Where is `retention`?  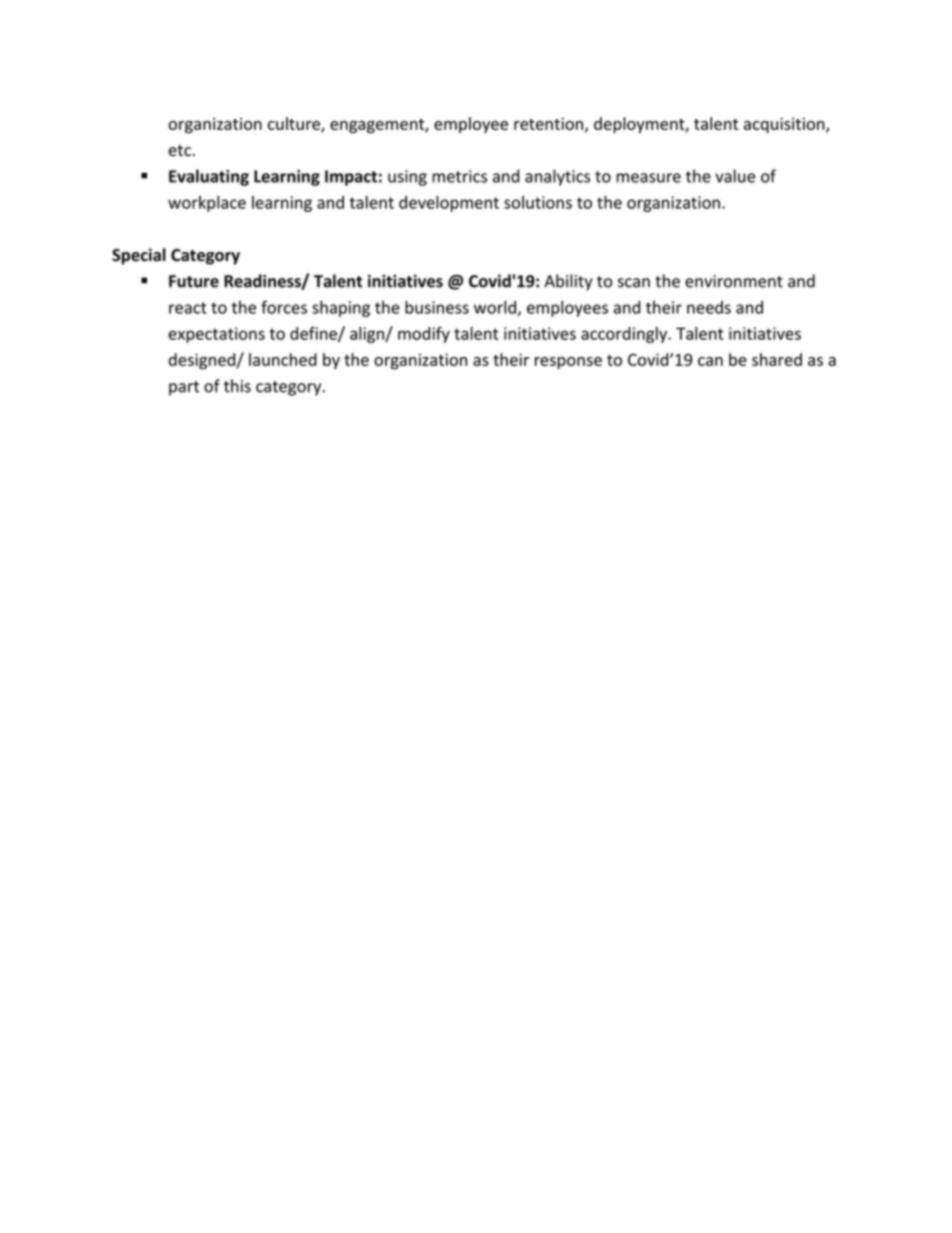 retention is located at coordinates (548, 123).
